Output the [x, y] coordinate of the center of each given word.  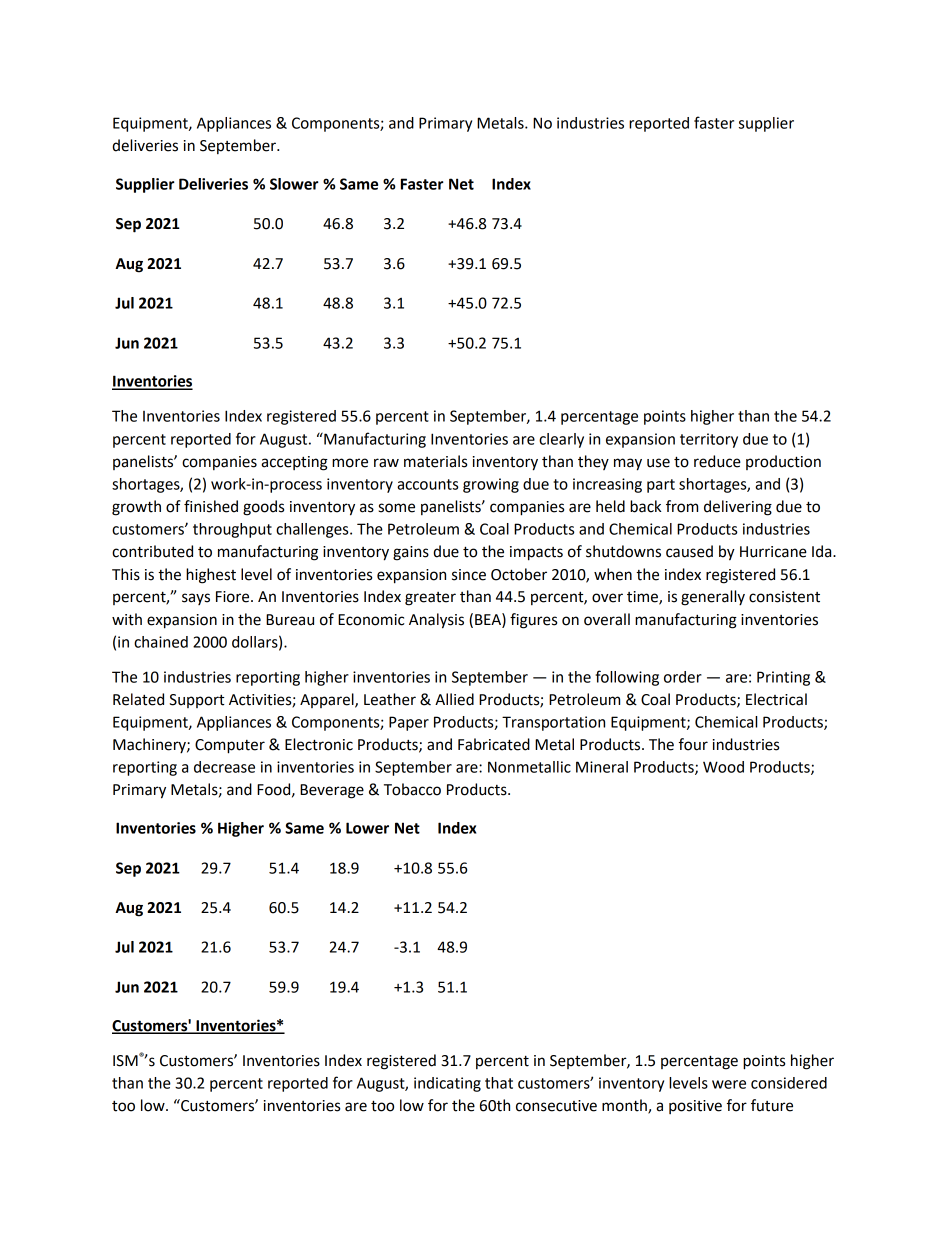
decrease [224, 767]
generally [713, 598]
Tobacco [412, 789]
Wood [723, 767]
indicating [447, 1084]
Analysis [436, 621]
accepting [294, 463]
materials [435, 461]
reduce [717, 461]
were [729, 1084]
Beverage [332, 791]
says [196, 599]
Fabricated [494, 744]
